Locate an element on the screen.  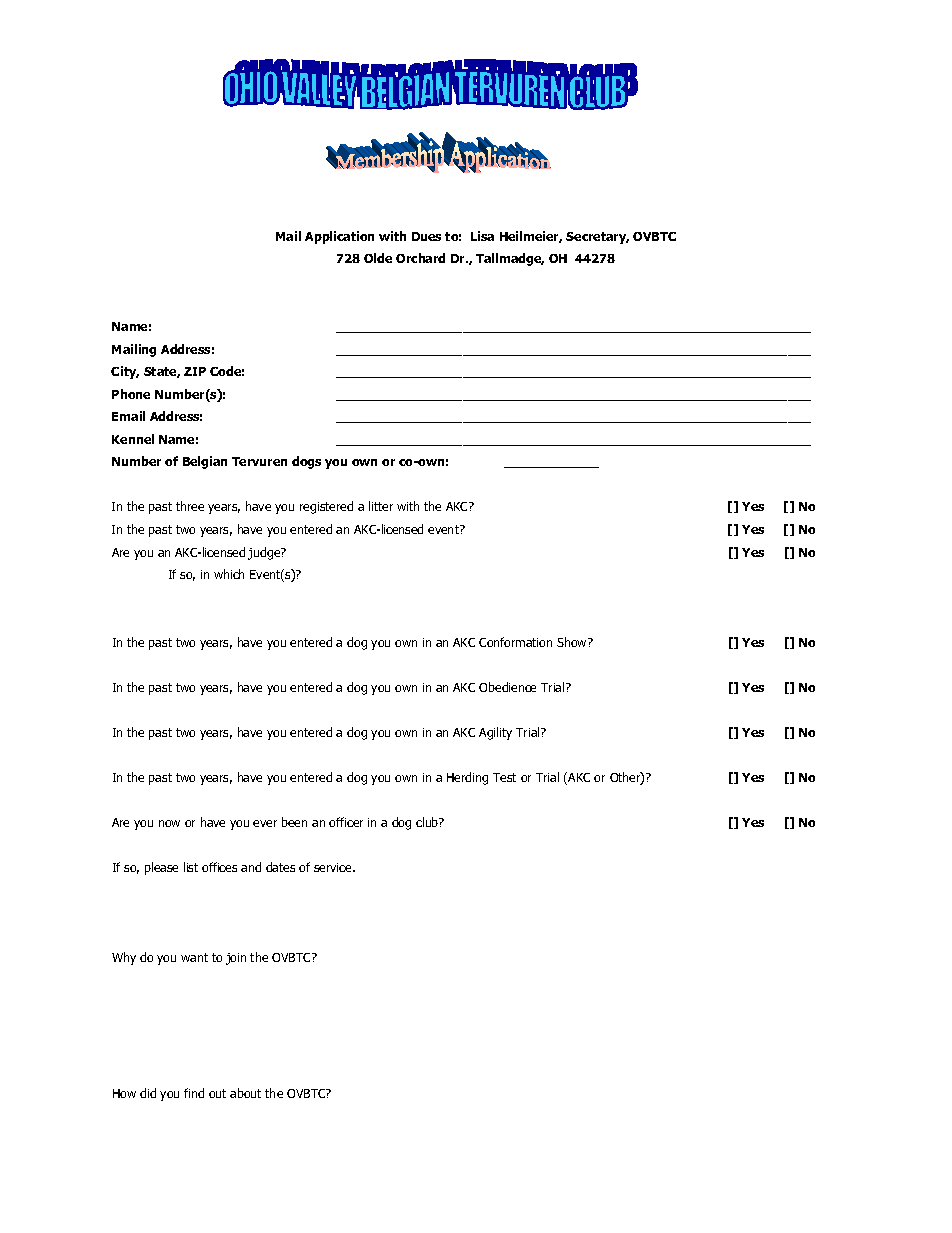
Olde is located at coordinates (378, 258).
